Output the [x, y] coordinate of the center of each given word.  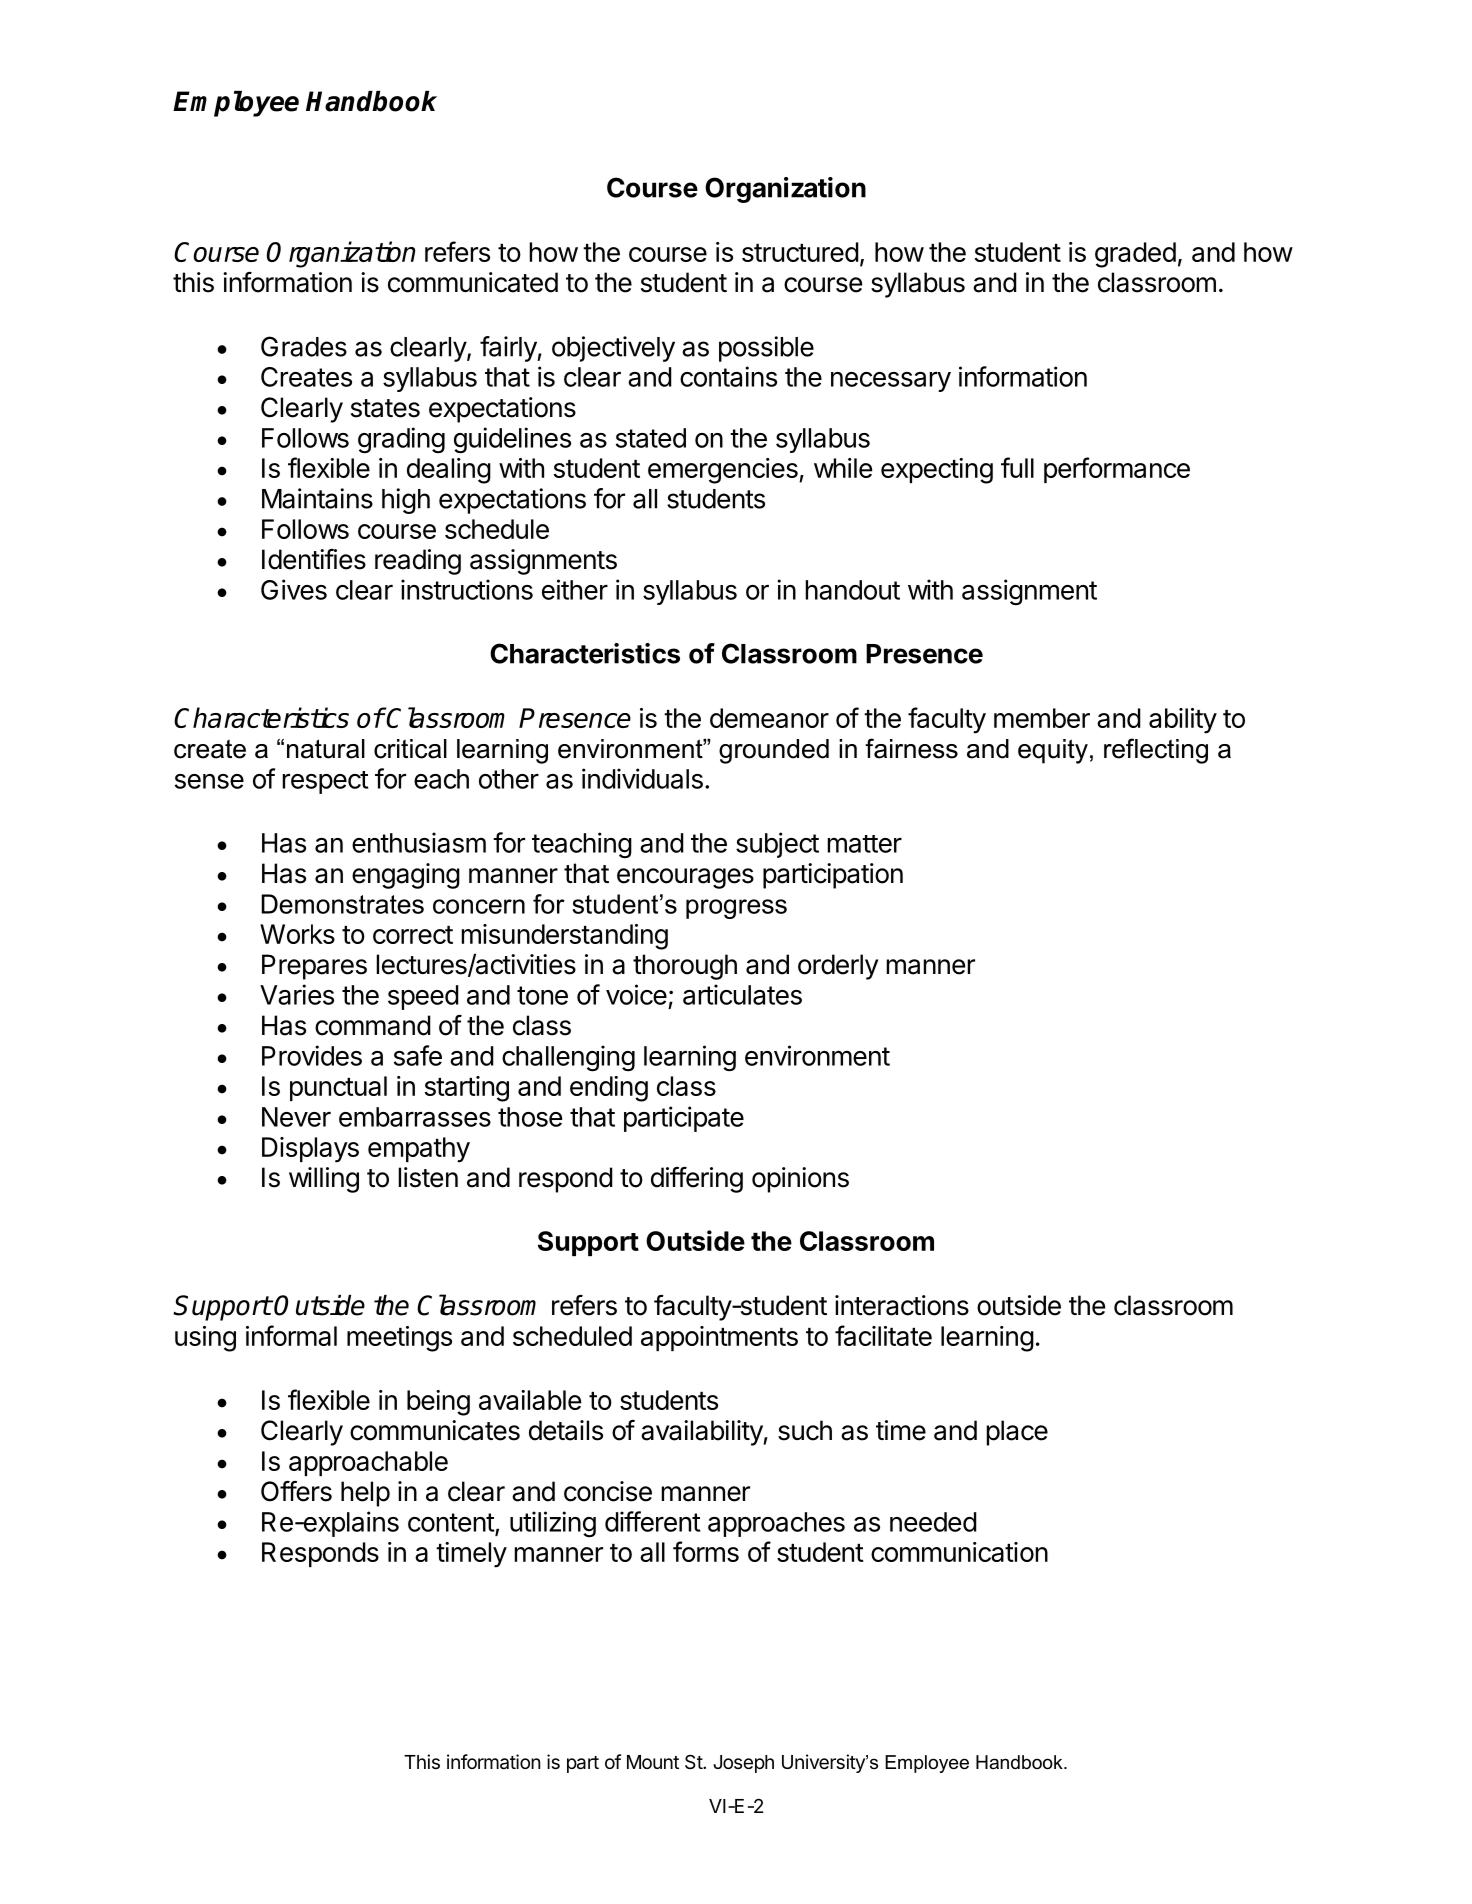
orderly [838, 967]
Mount [653, 1762]
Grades [304, 346]
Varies [297, 994]
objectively [613, 349]
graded [1135, 255]
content [451, 1522]
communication [959, 1552]
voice [636, 994]
